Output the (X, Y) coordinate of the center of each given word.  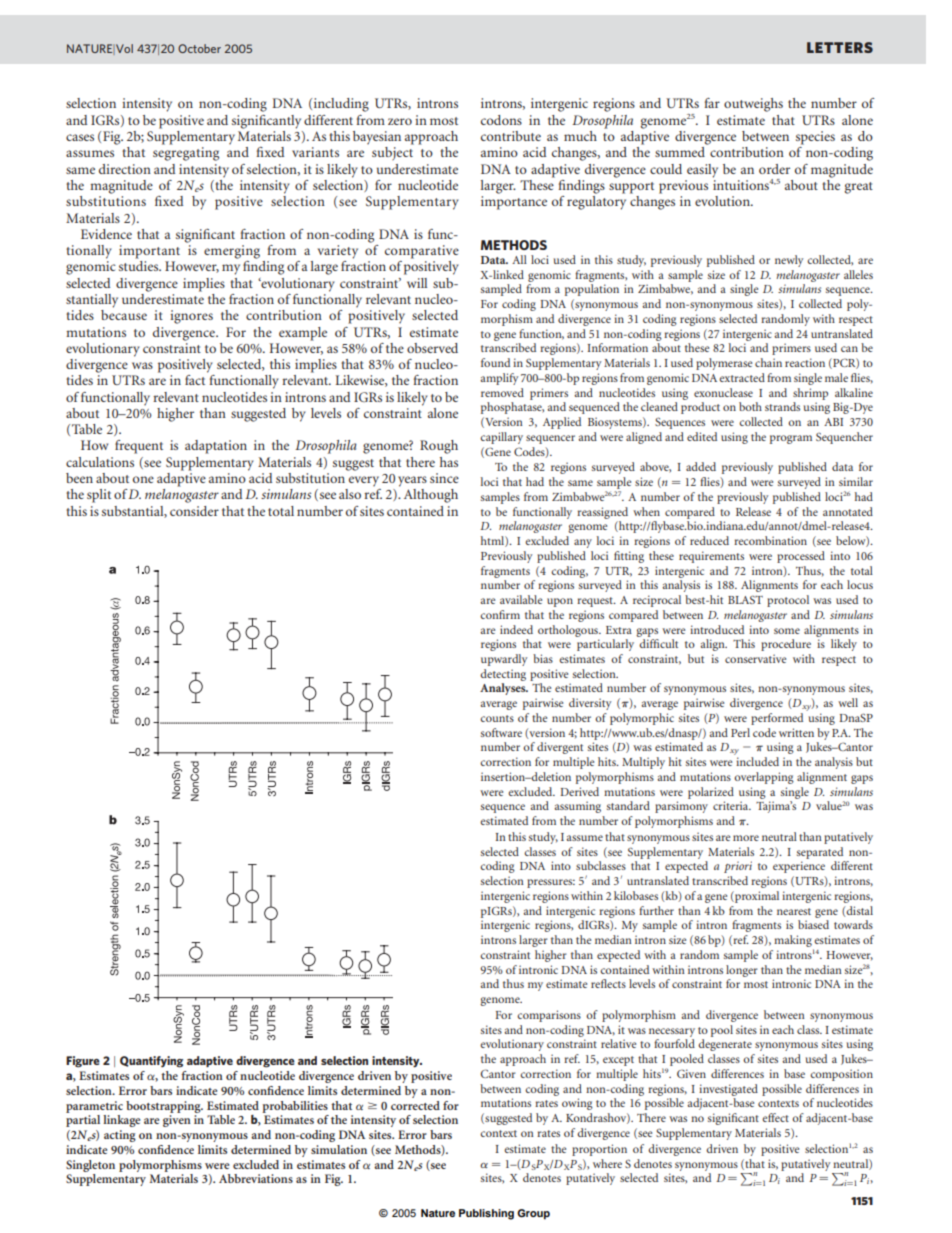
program (791, 439)
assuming (577, 807)
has (449, 462)
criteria (732, 805)
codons (501, 120)
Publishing (486, 1214)
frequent (139, 447)
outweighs (753, 105)
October (199, 48)
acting (120, 1136)
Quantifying (151, 1062)
